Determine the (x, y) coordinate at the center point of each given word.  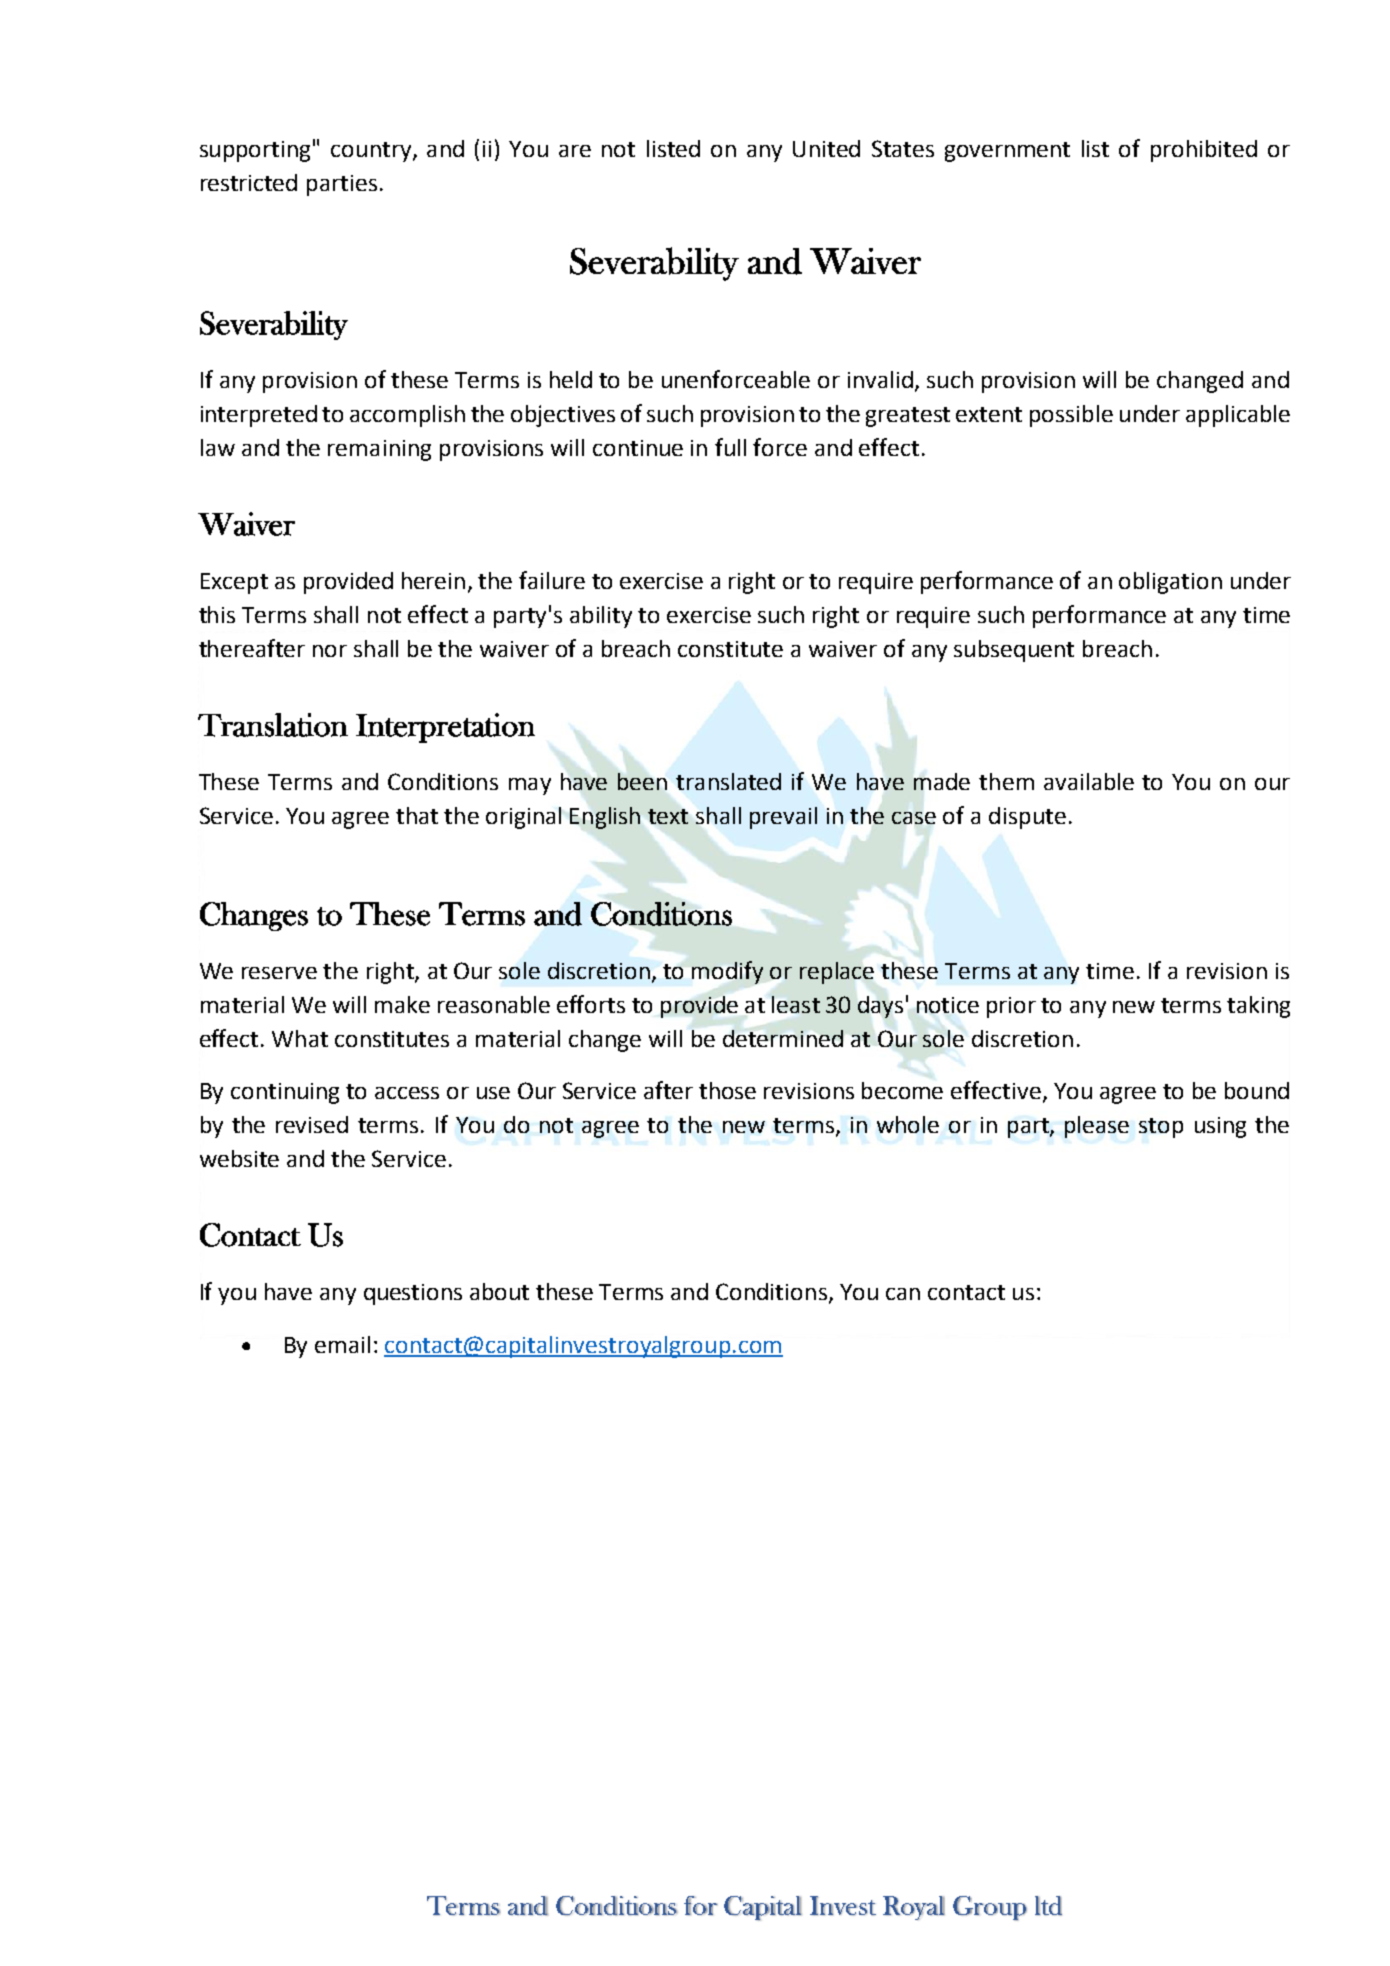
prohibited (1204, 151)
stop (1161, 1128)
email (342, 1344)
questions (413, 1294)
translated (728, 781)
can (903, 1294)
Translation (273, 725)
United (826, 148)
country (372, 152)
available (1089, 781)
